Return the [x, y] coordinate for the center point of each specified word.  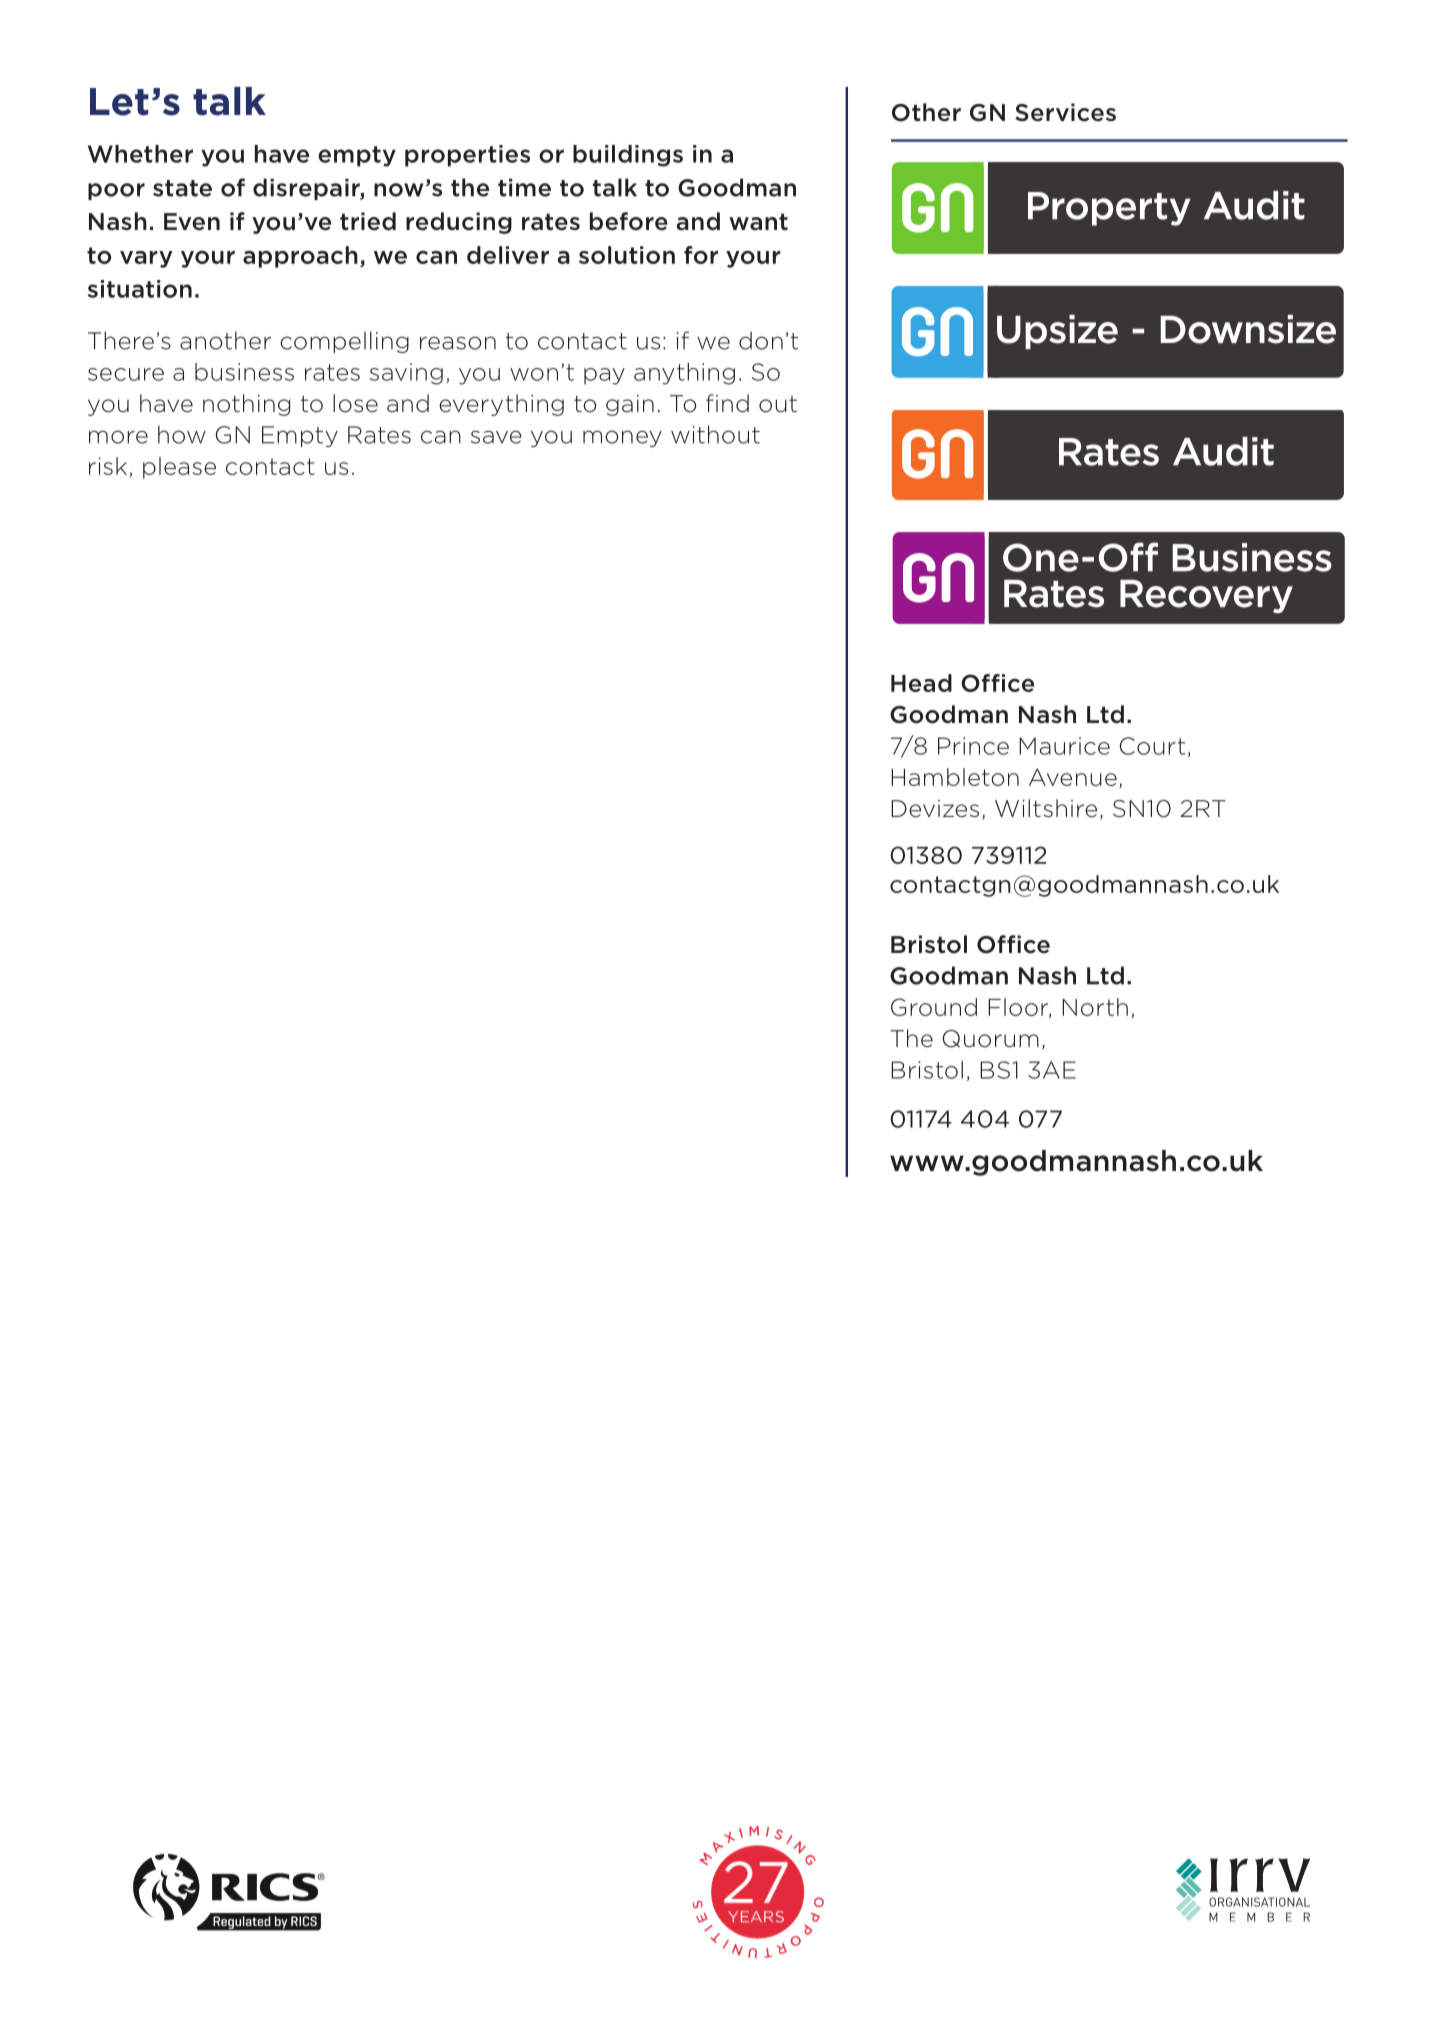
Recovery [1206, 597]
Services [1065, 112]
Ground [934, 1007]
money [622, 438]
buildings [628, 156]
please [179, 468]
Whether [140, 154]
